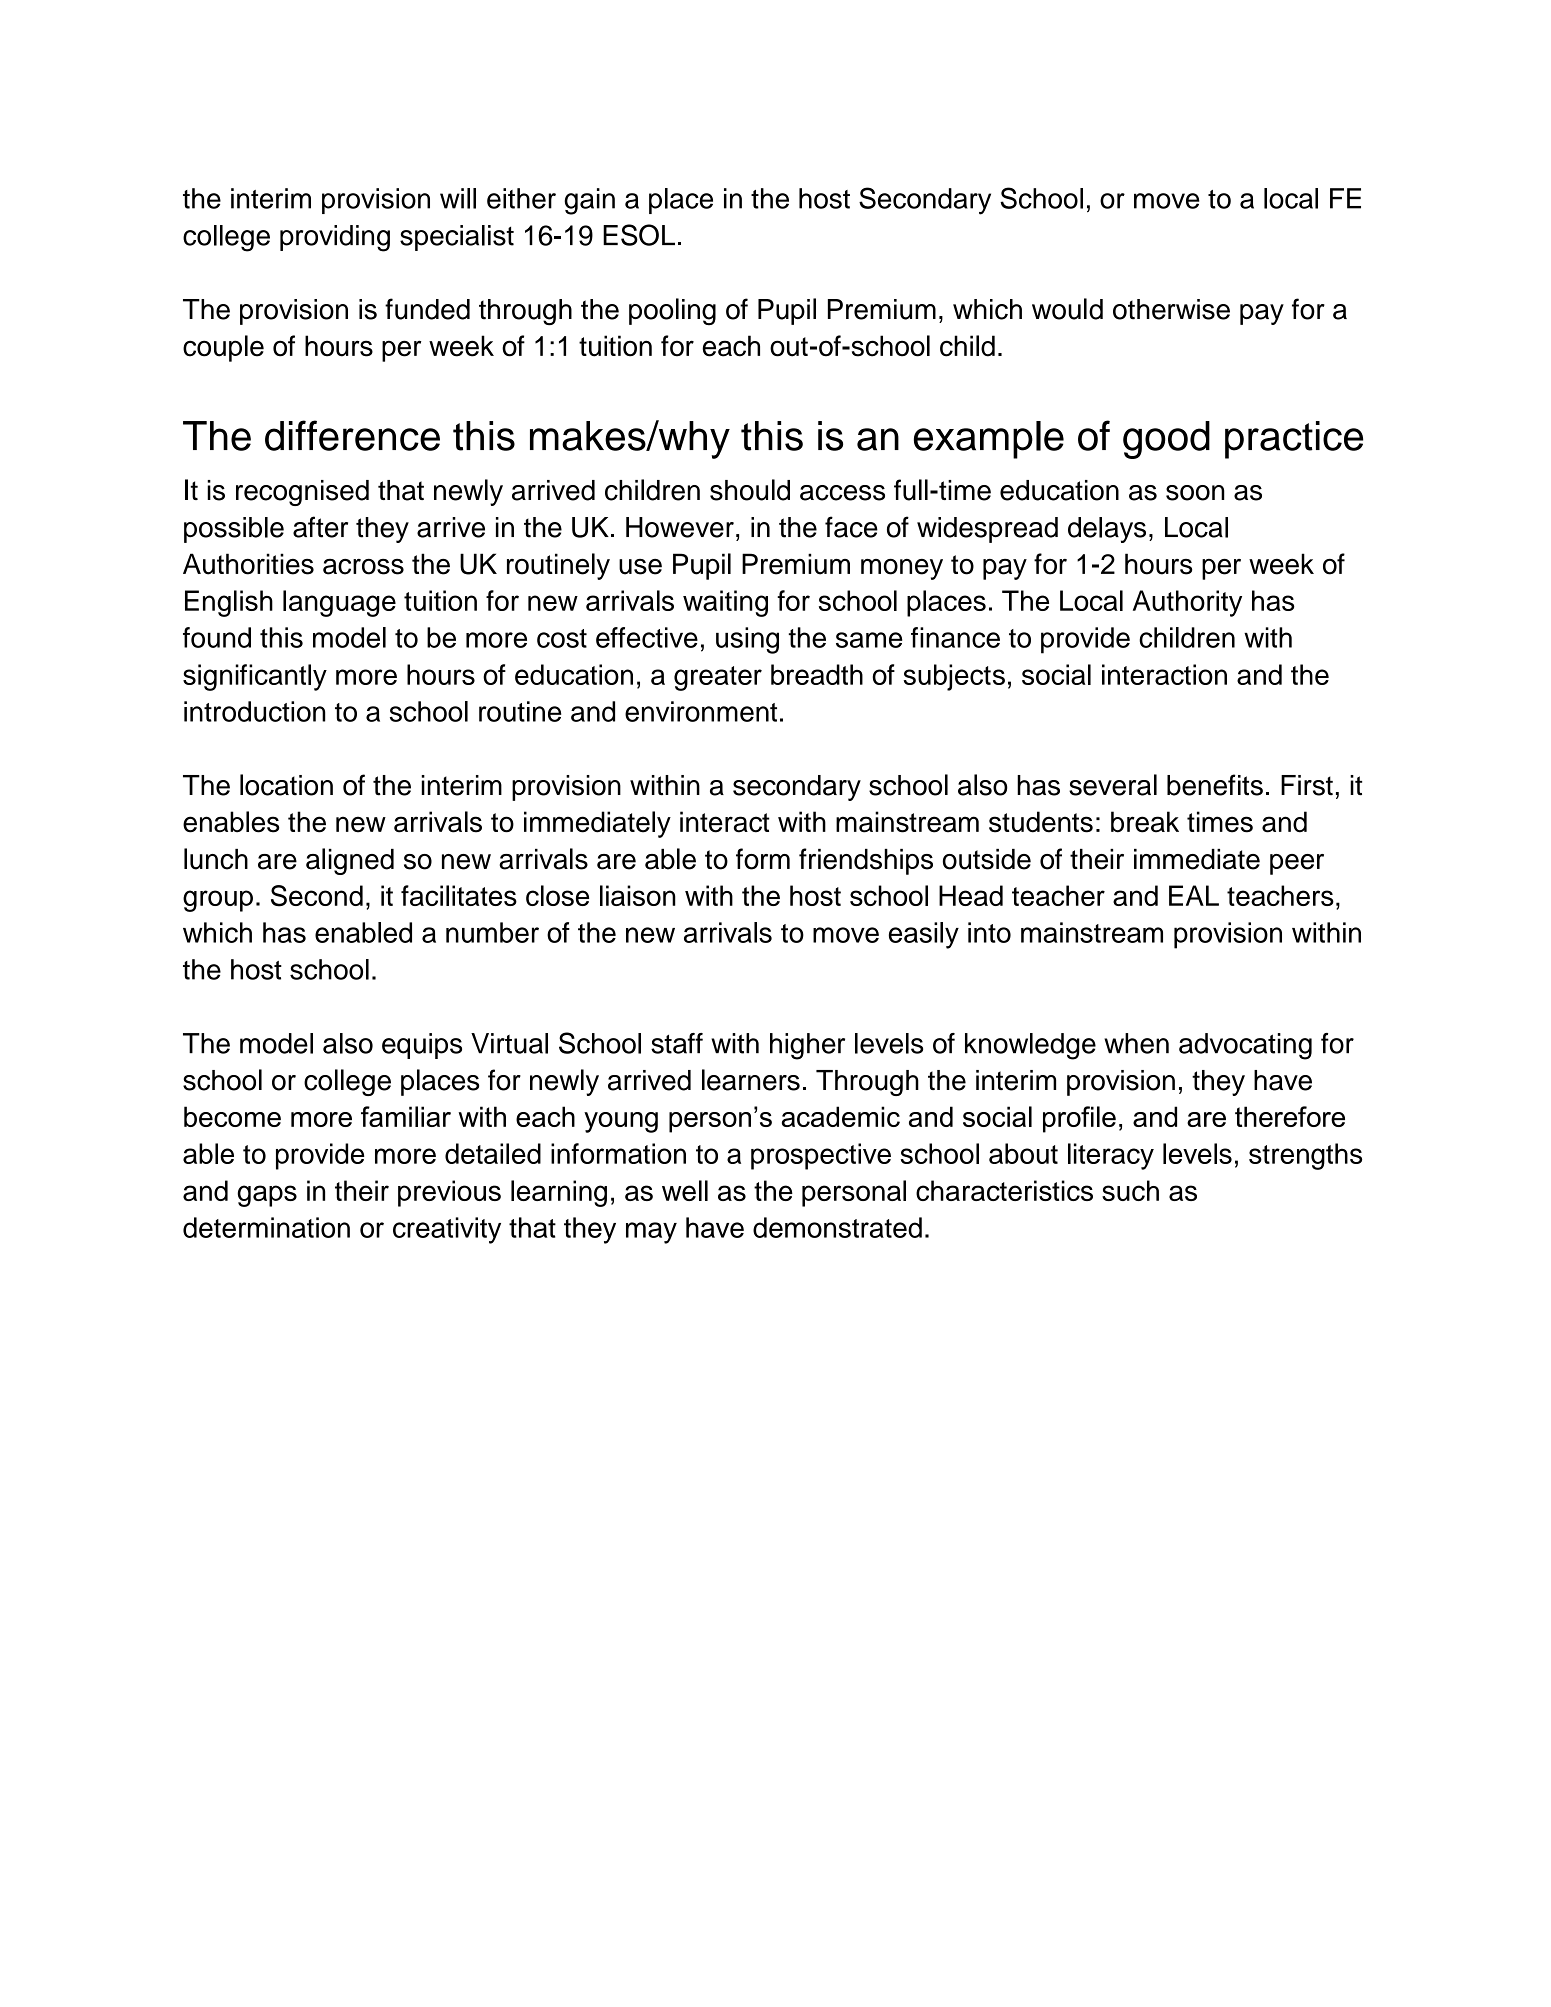  What do you see at coordinates (1171, 309) in the screenshot?
I see `otherwise` at bounding box center [1171, 309].
